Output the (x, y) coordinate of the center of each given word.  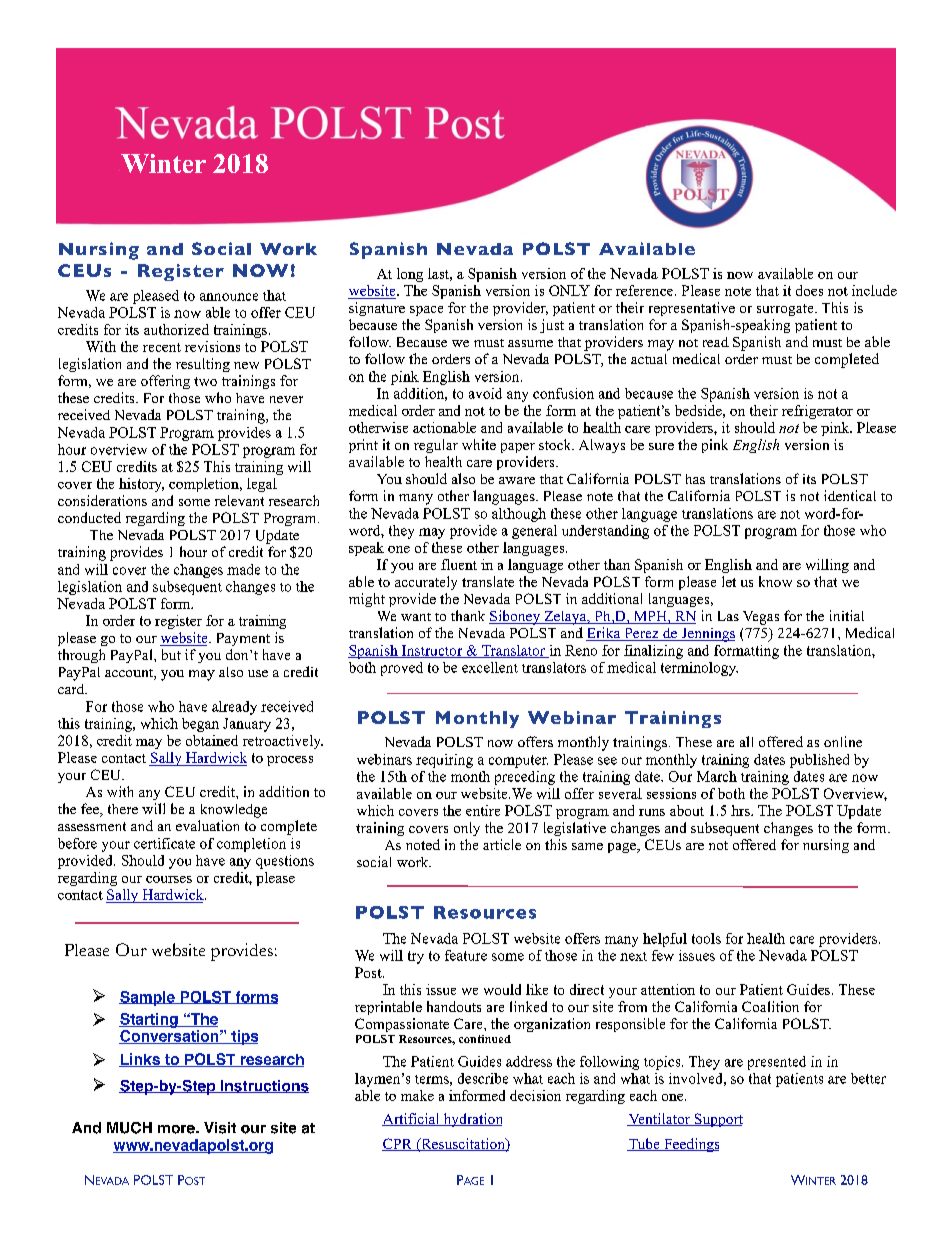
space (426, 311)
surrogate (786, 310)
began (200, 725)
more (177, 1129)
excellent (490, 667)
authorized (176, 329)
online (843, 741)
